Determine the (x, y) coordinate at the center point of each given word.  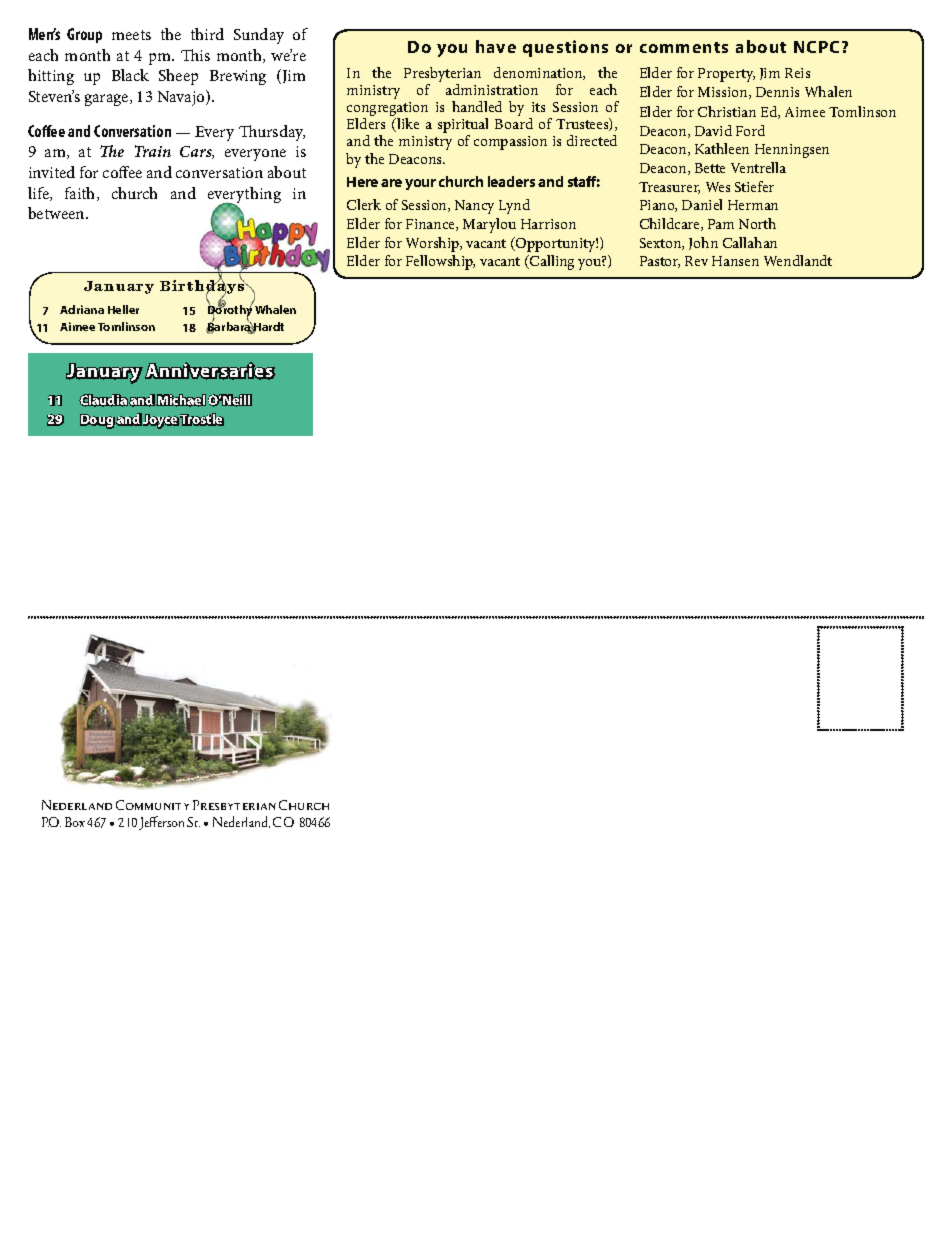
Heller (123, 309)
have (496, 46)
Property (726, 75)
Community (152, 805)
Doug (97, 421)
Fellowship (440, 262)
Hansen (735, 261)
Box (75, 822)
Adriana (82, 309)
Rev (696, 261)
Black (130, 75)
